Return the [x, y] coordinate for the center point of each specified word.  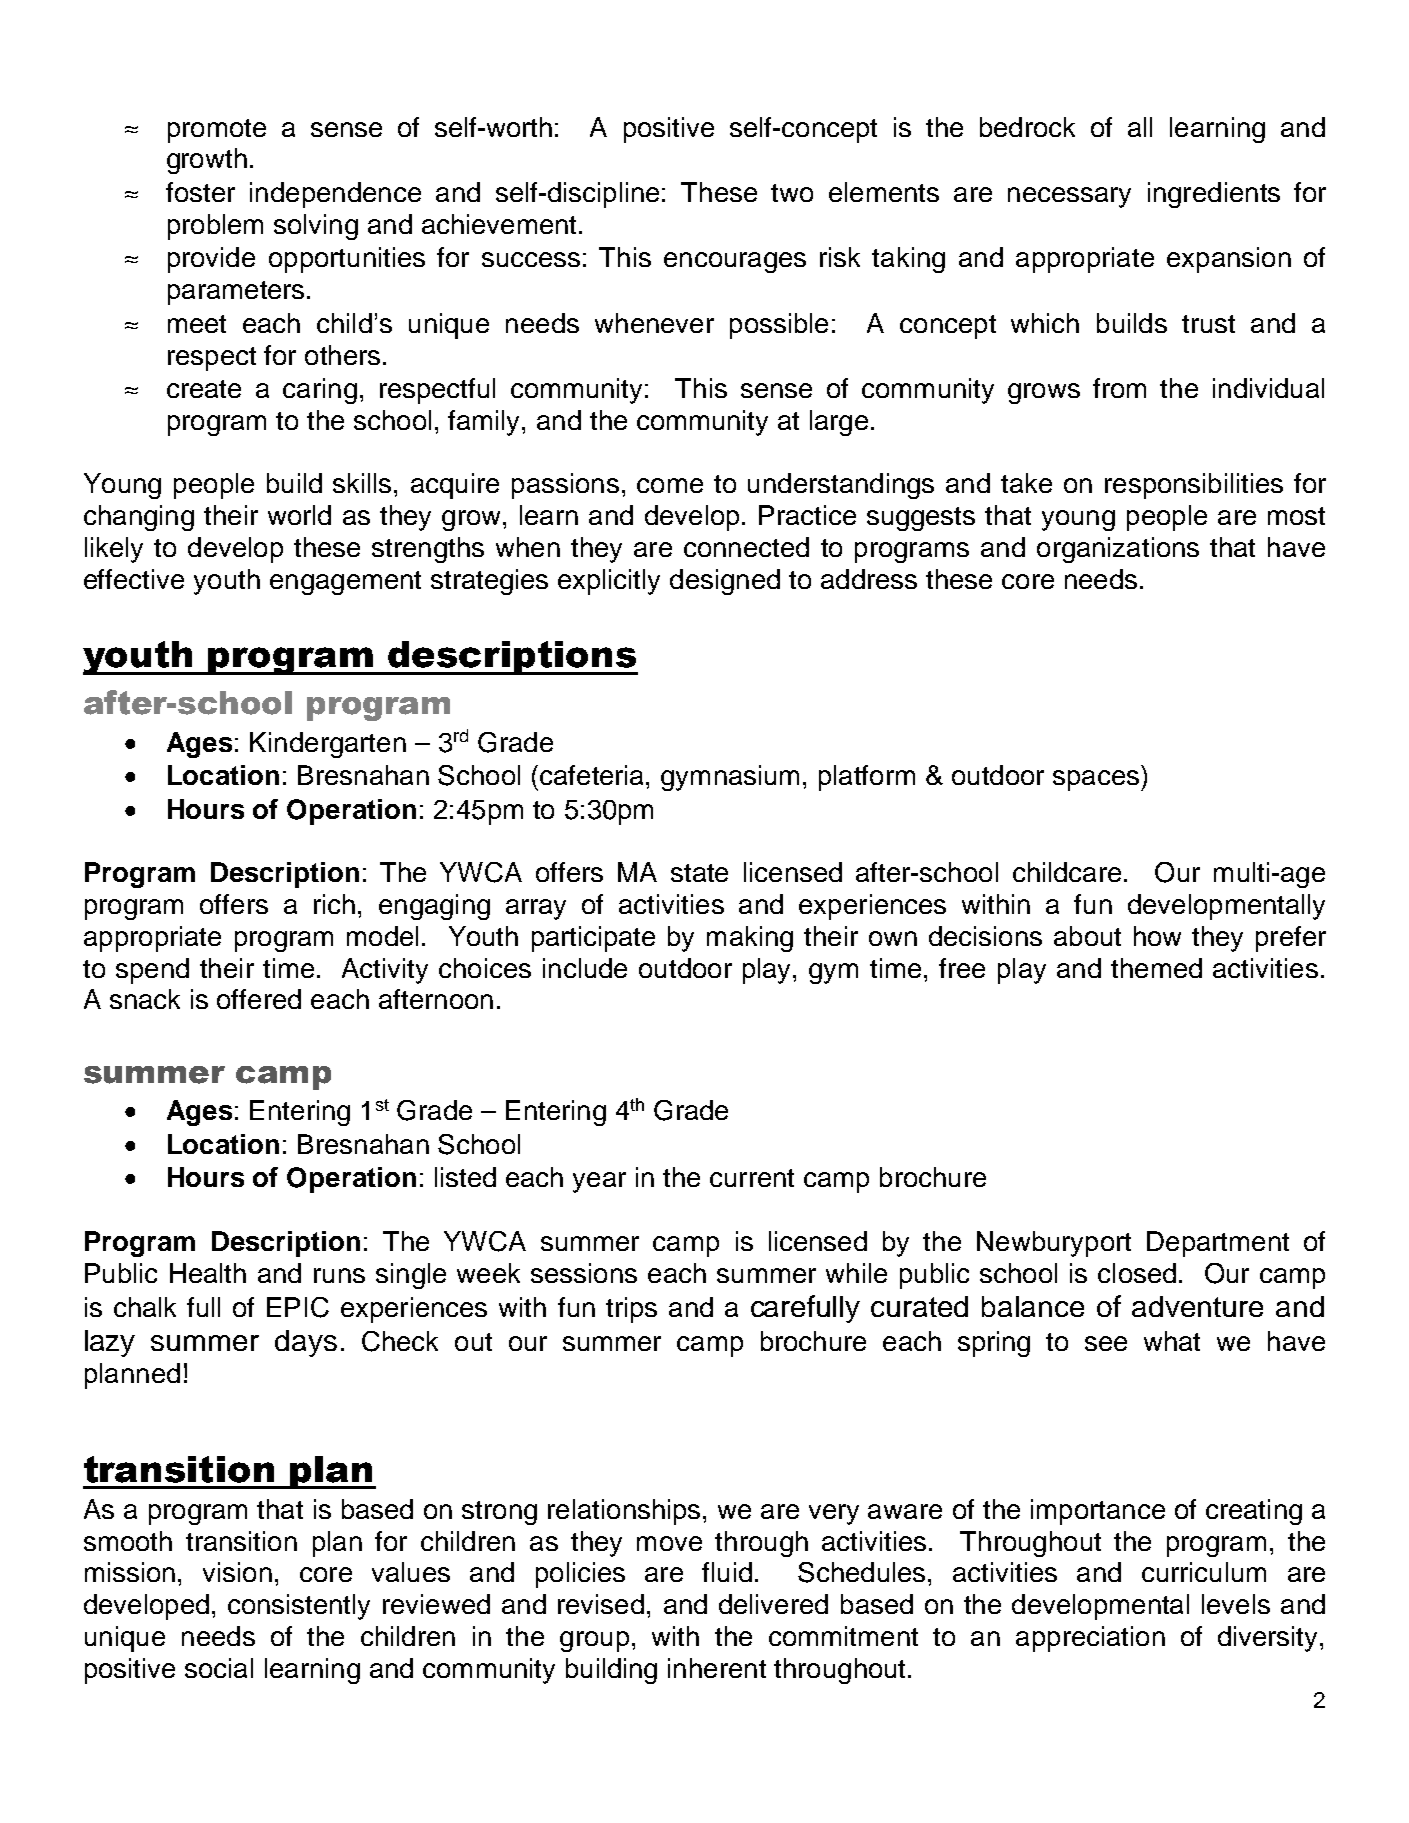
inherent [717, 1668]
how [1157, 936]
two [792, 193]
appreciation [1090, 1639]
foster [200, 192]
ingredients [1214, 195]
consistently [299, 1607]
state [699, 873]
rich [334, 904]
